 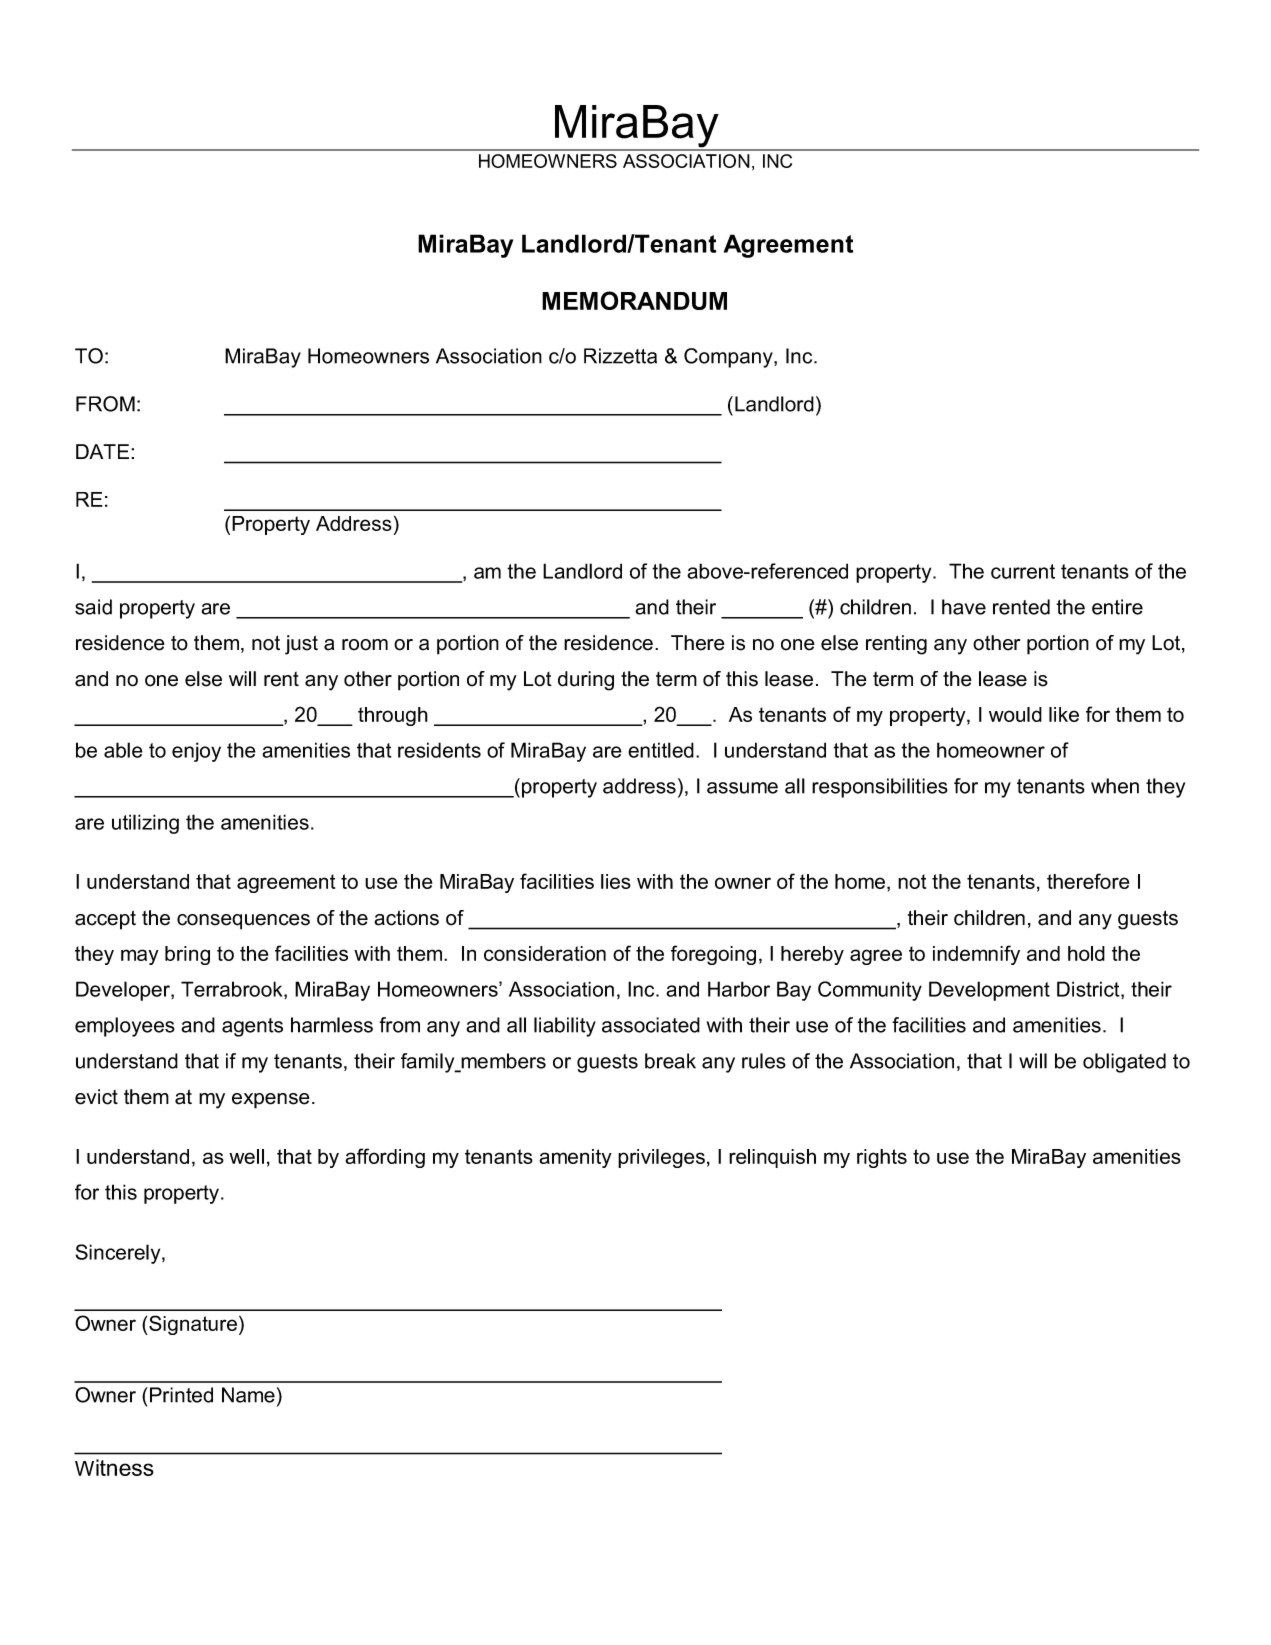 I want to click on Company, so click(x=729, y=358).
